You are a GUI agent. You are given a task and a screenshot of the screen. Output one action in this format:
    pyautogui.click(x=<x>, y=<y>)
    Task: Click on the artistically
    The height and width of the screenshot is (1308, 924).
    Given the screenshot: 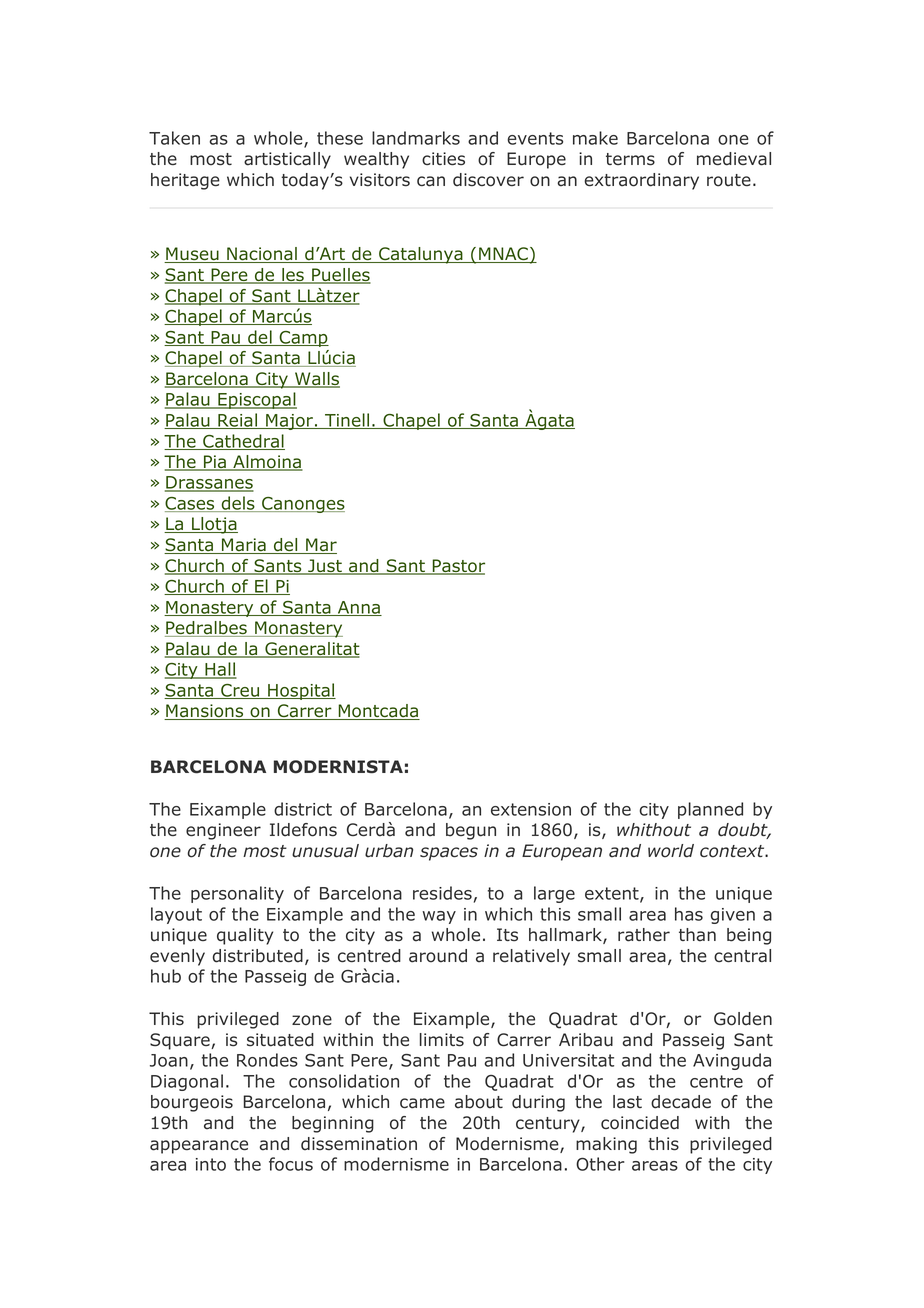 What is the action you would take?
    pyautogui.click(x=287, y=160)
